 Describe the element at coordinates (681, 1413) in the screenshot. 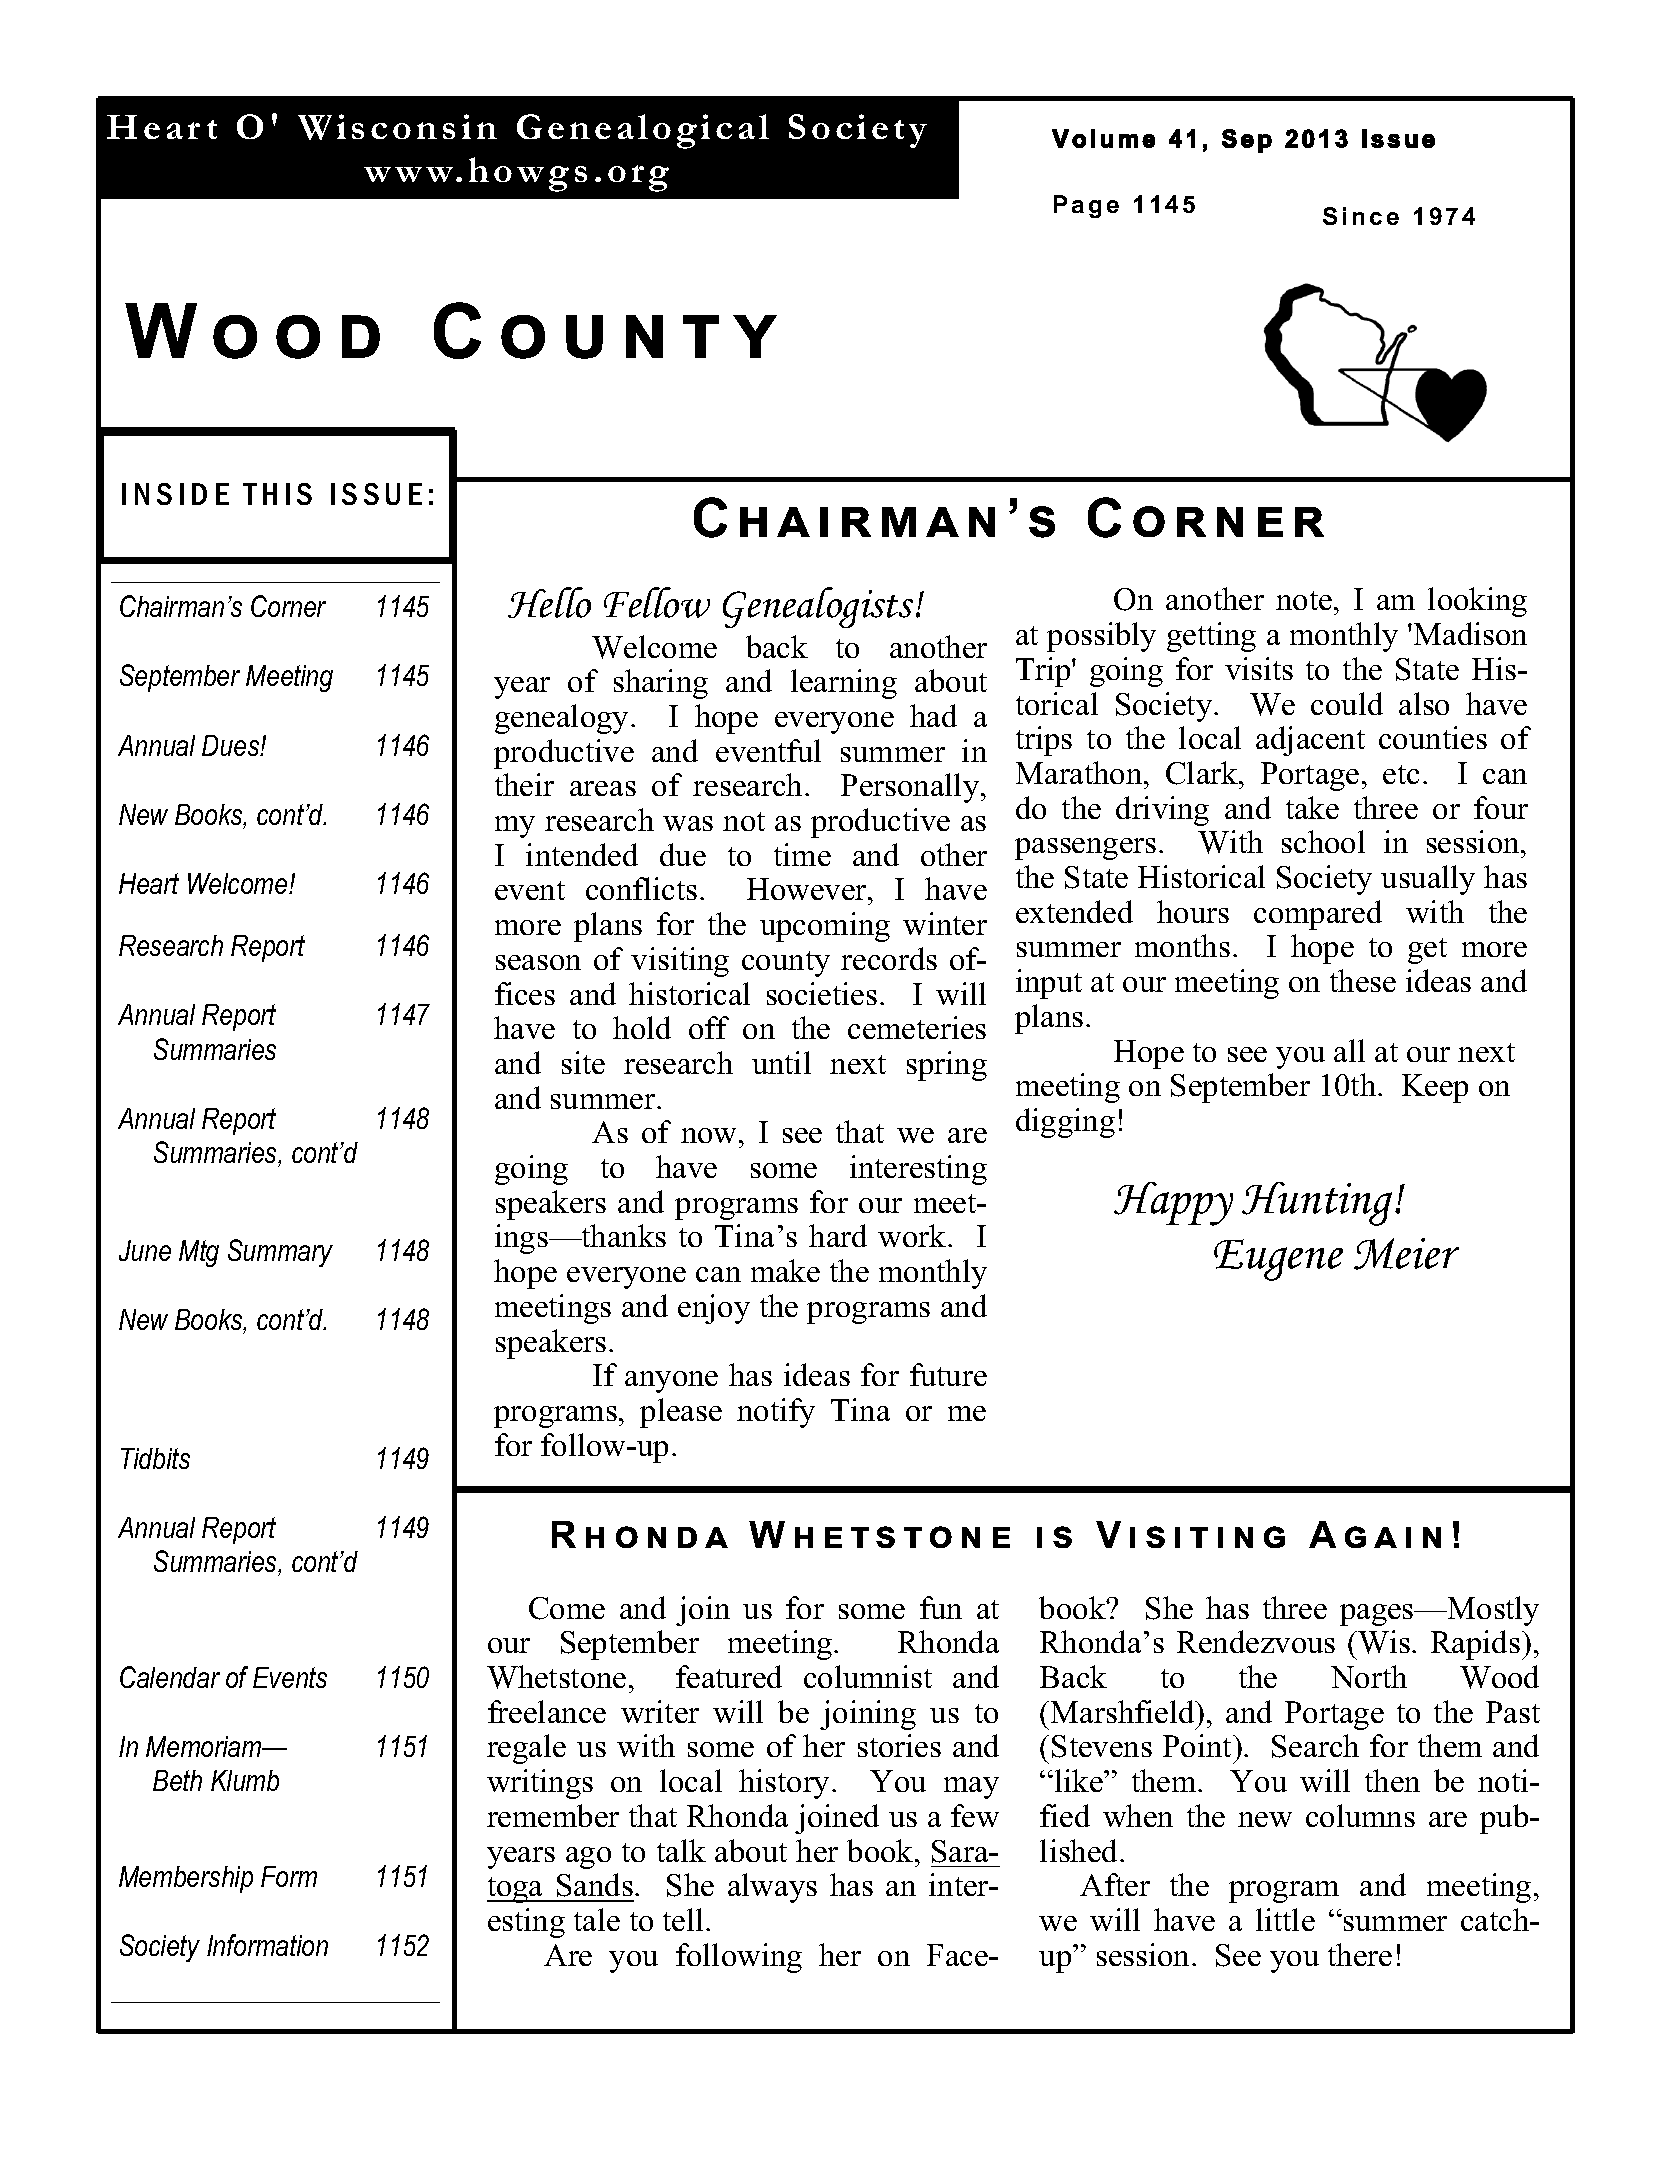

I see `please` at that location.
